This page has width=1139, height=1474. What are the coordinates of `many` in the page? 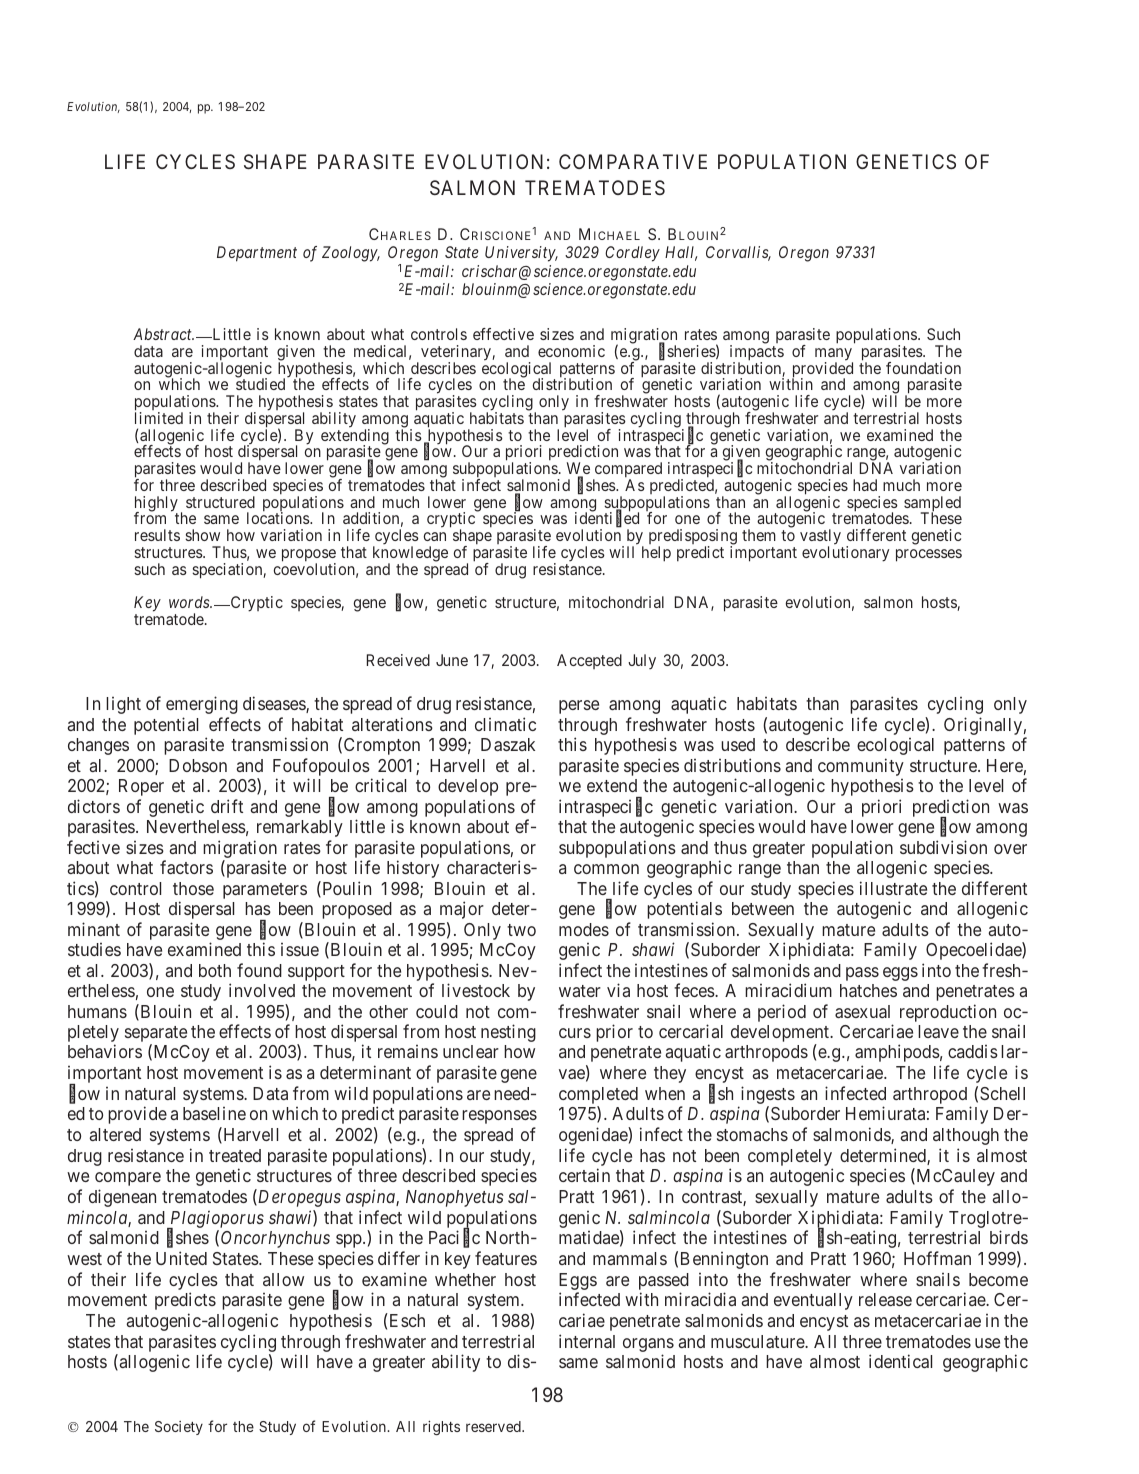 It's located at (834, 355).
